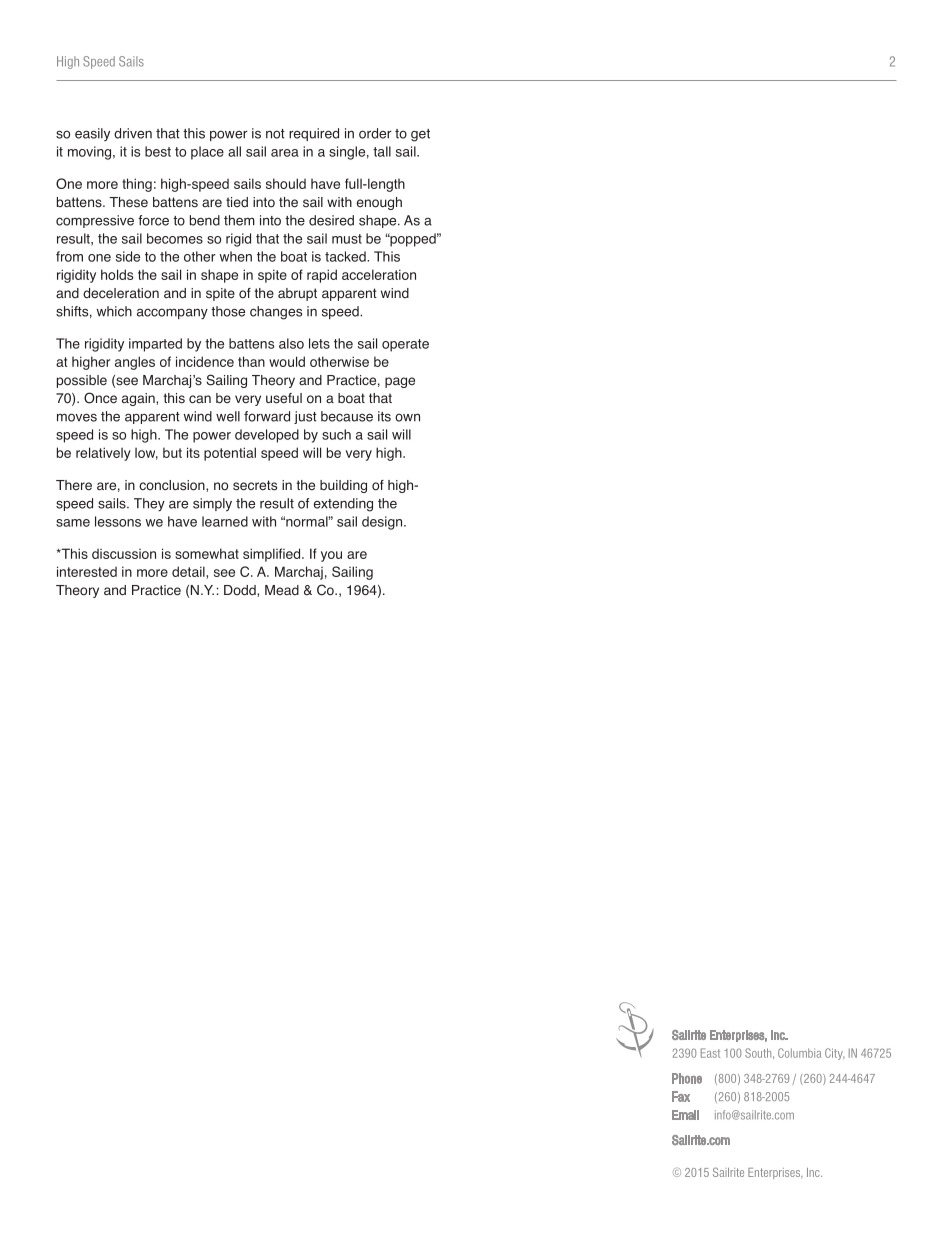  I want to click on Mead, so click(282, 590).
